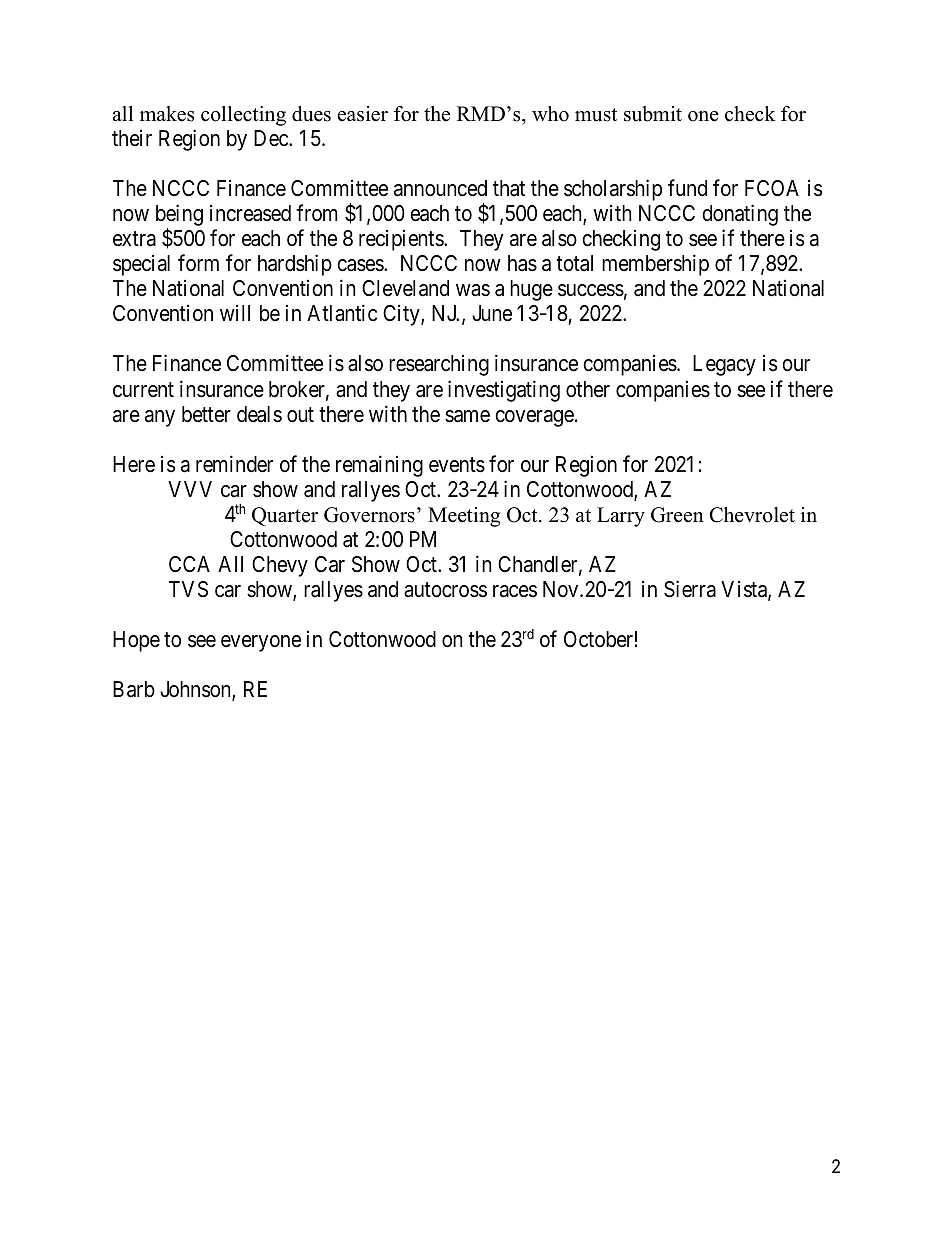 This document has width=952, height=1233. I want to click on races, so click(515, 591).
